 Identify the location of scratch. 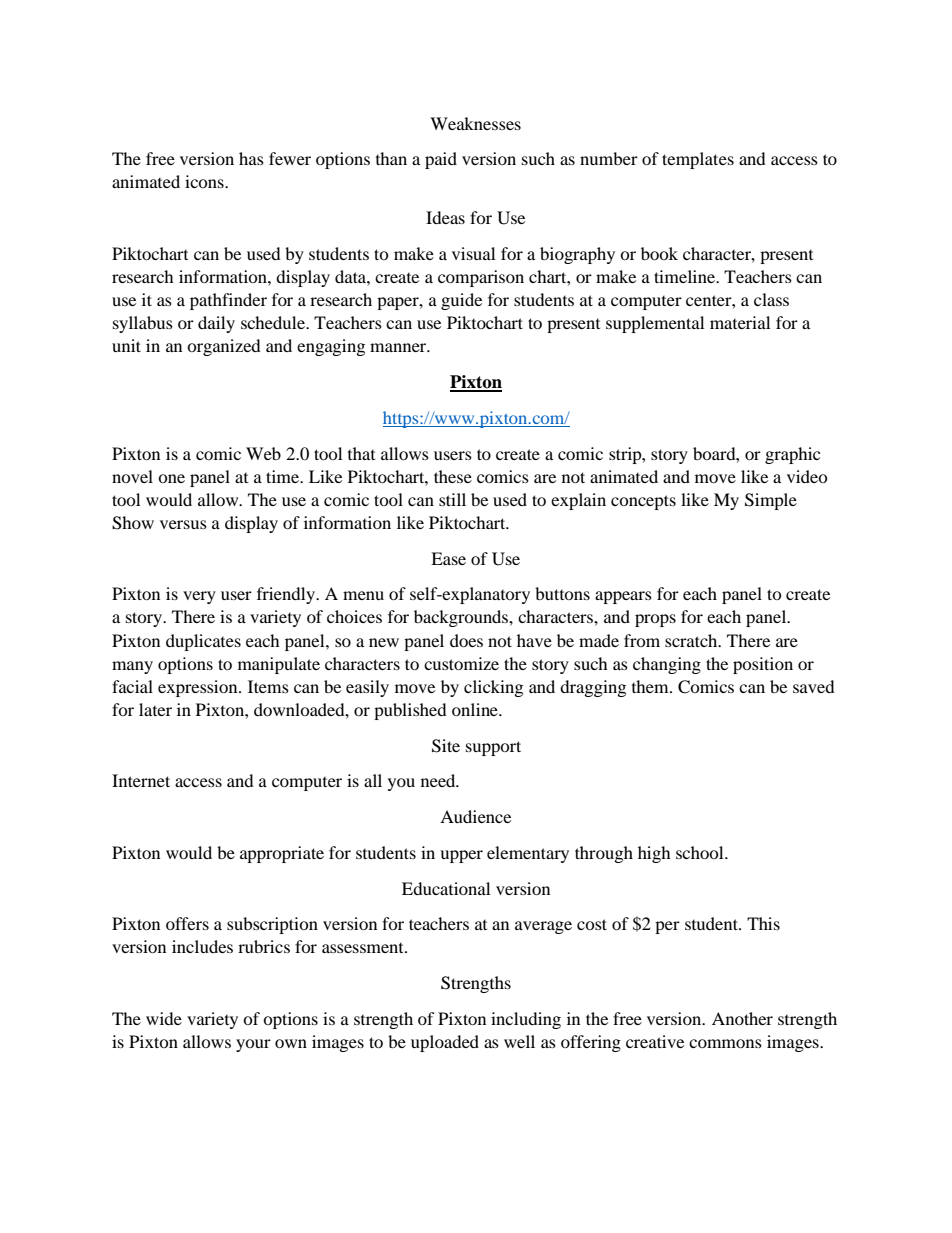
(692, 640).
